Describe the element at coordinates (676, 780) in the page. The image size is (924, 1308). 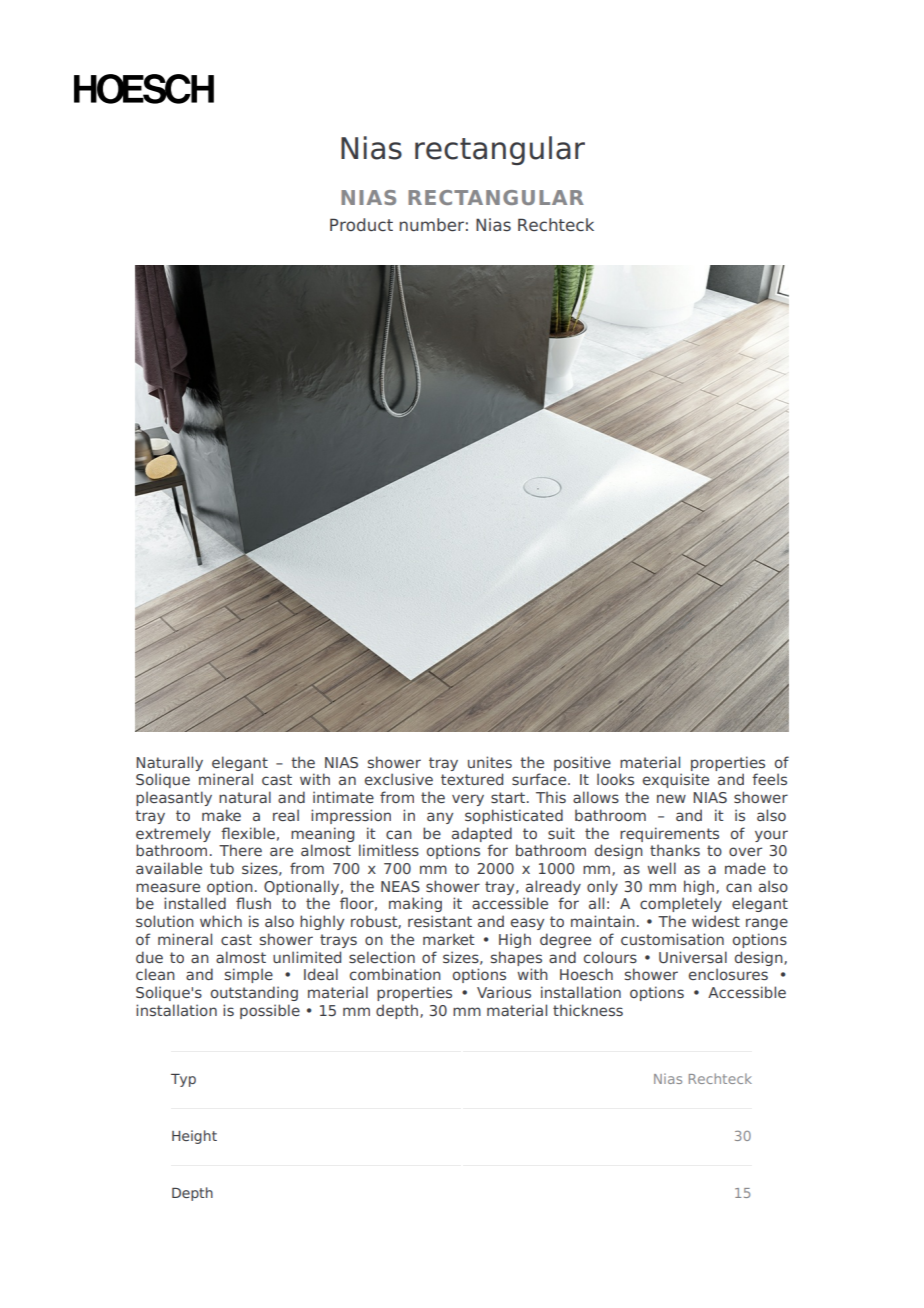
I see `exquisite` at that location.
